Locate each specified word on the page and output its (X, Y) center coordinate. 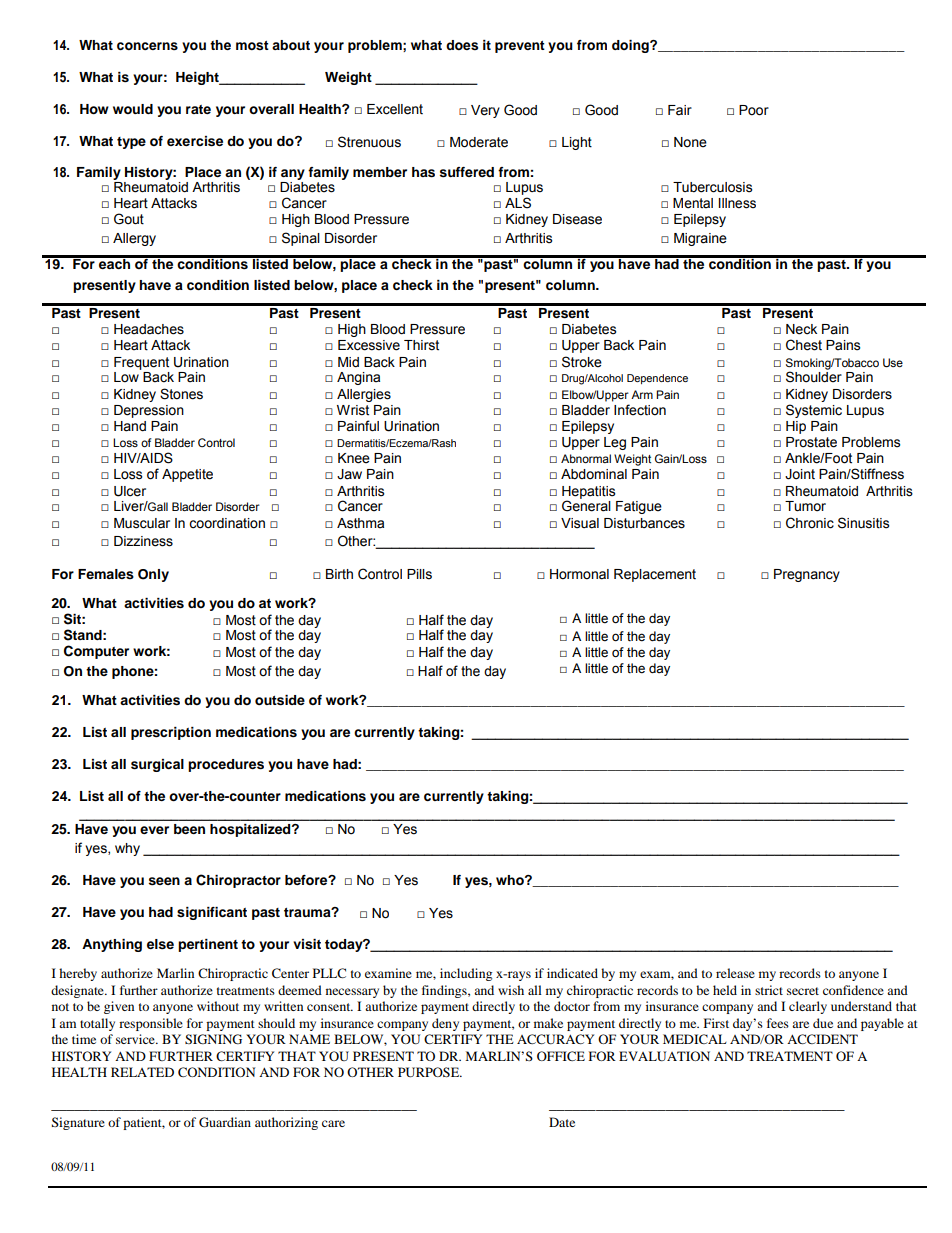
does (462, 45)
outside (280, 700)
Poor (754, 110)
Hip (796, 427)
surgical (157, 765)
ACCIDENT (822, 1039)
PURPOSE (430, 1072)
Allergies (364, 395)
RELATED (142, 1072)
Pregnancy (807, 575)
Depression (149, 411)
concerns (147, 46)
